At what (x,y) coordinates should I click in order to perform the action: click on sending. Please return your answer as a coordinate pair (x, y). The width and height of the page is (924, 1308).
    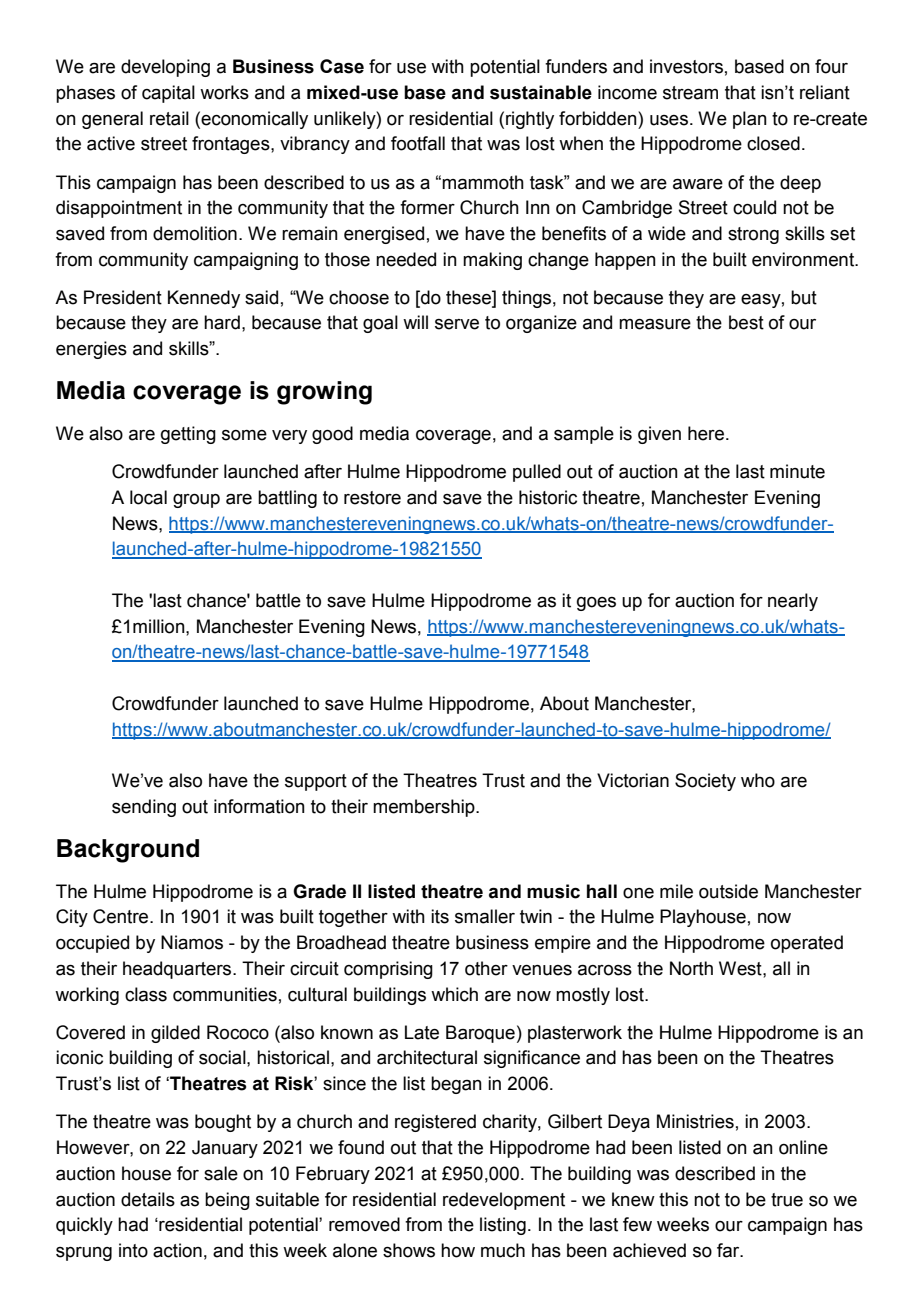
    Looking at the image, I should click on (144, 808).
